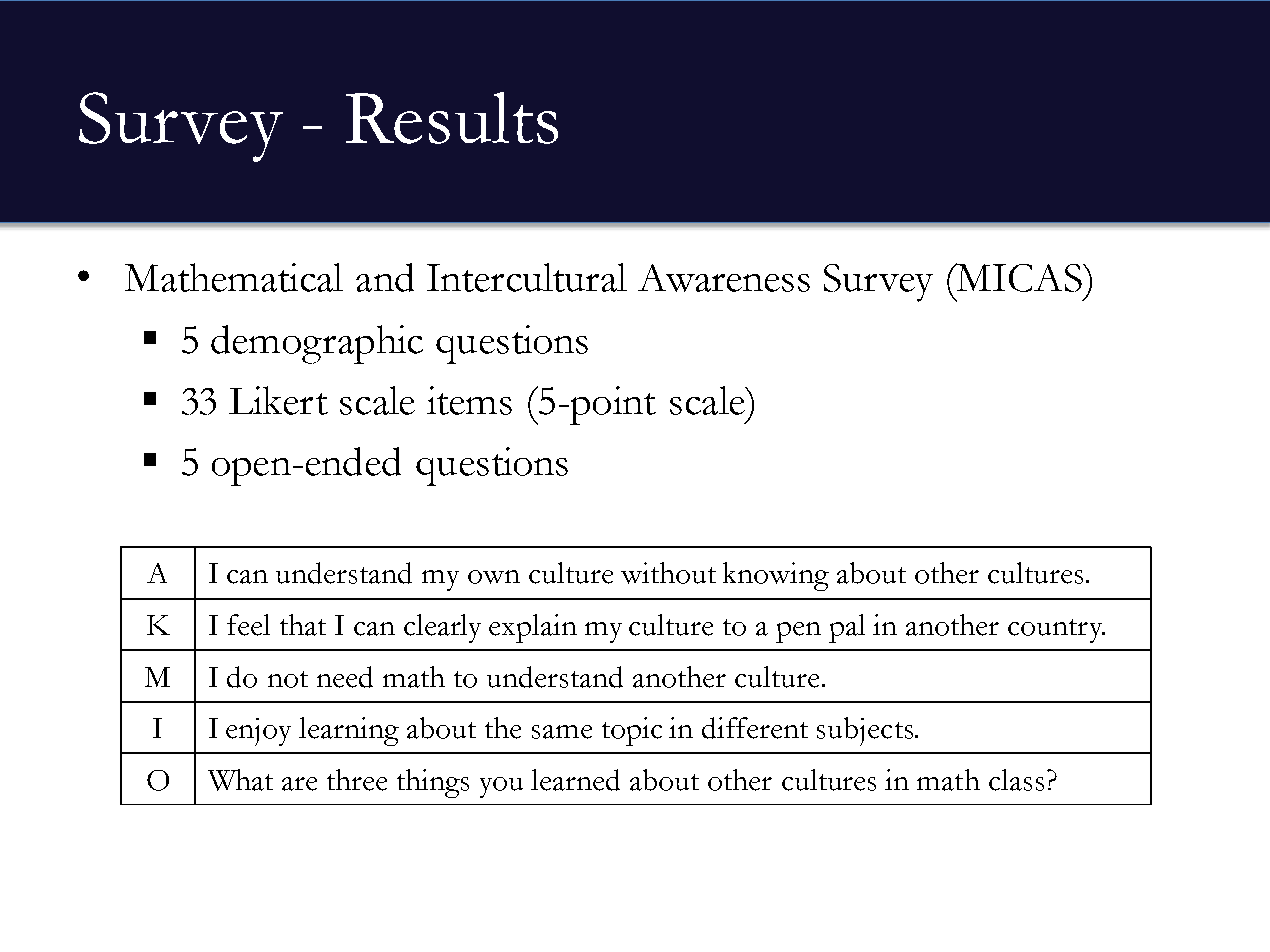 Image resolution: width=1270 pixels, height=952 pixels. I want to click on Results, so click(452, 118).
